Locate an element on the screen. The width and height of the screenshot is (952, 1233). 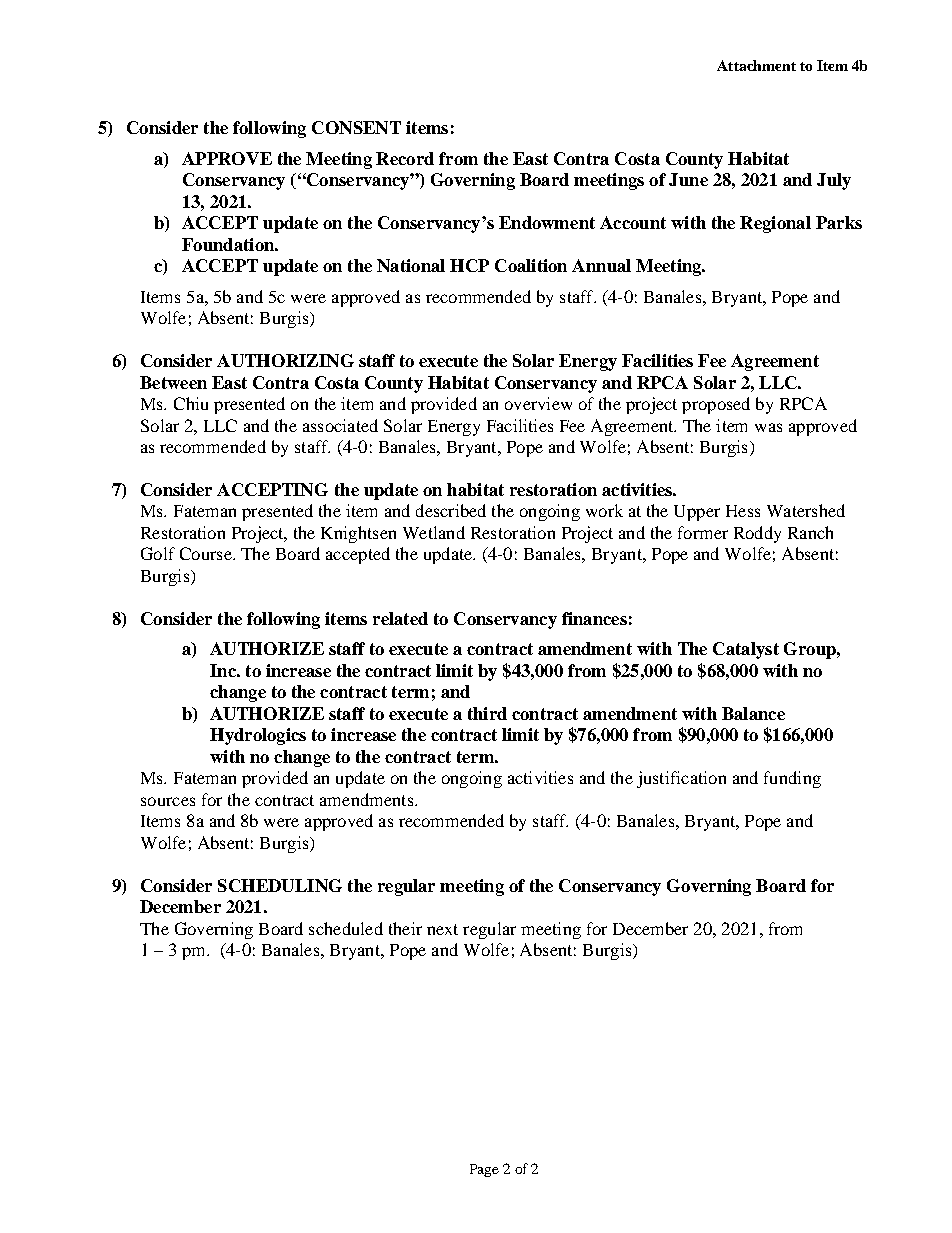
Attachment is located at coordinates (756, 65).
